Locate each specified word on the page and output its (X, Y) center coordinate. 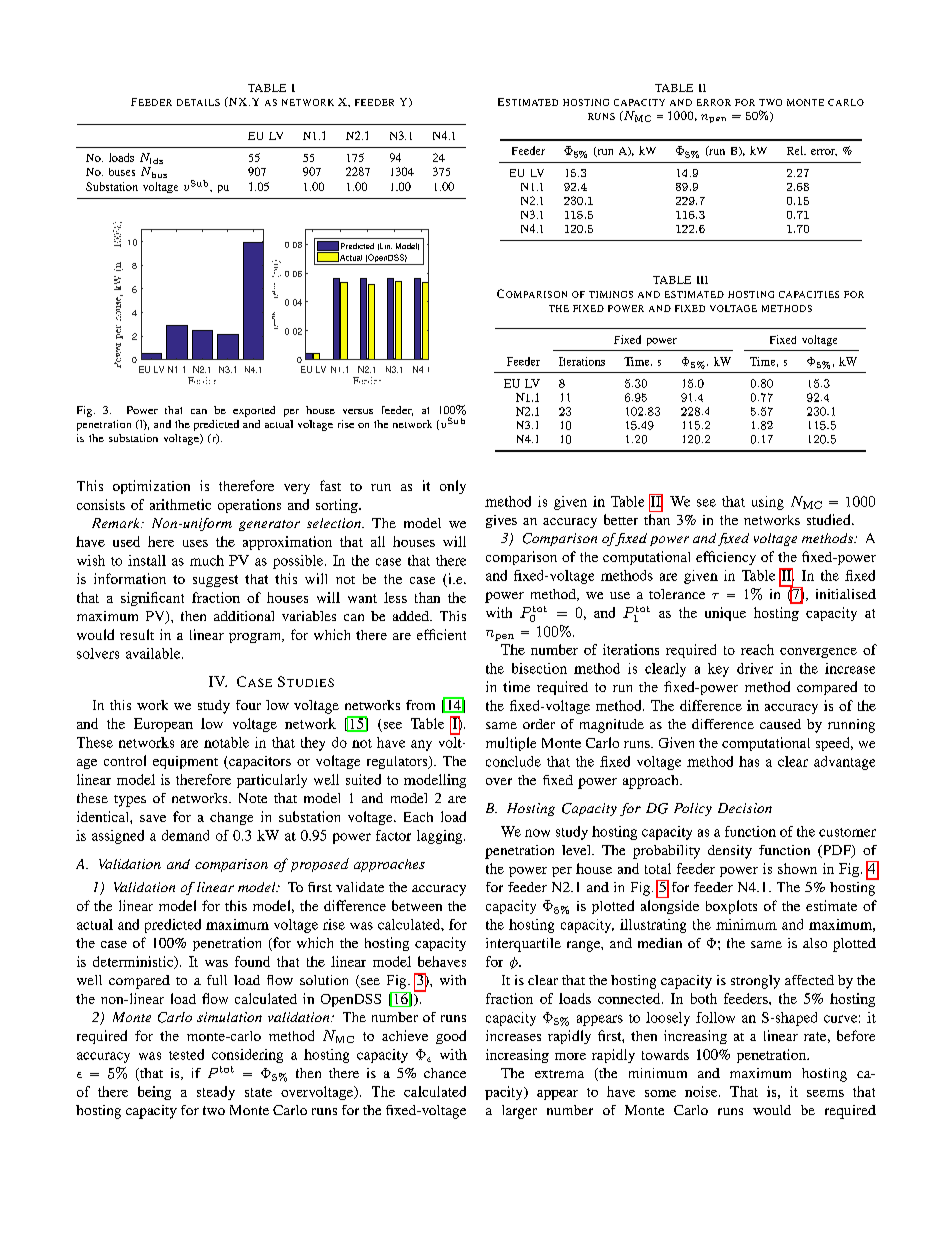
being (154, 1093)
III (702, 280)
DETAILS (198, 102)
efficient (441, 634)
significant (152, 599)
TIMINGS (611, 294)
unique (725, 614)
